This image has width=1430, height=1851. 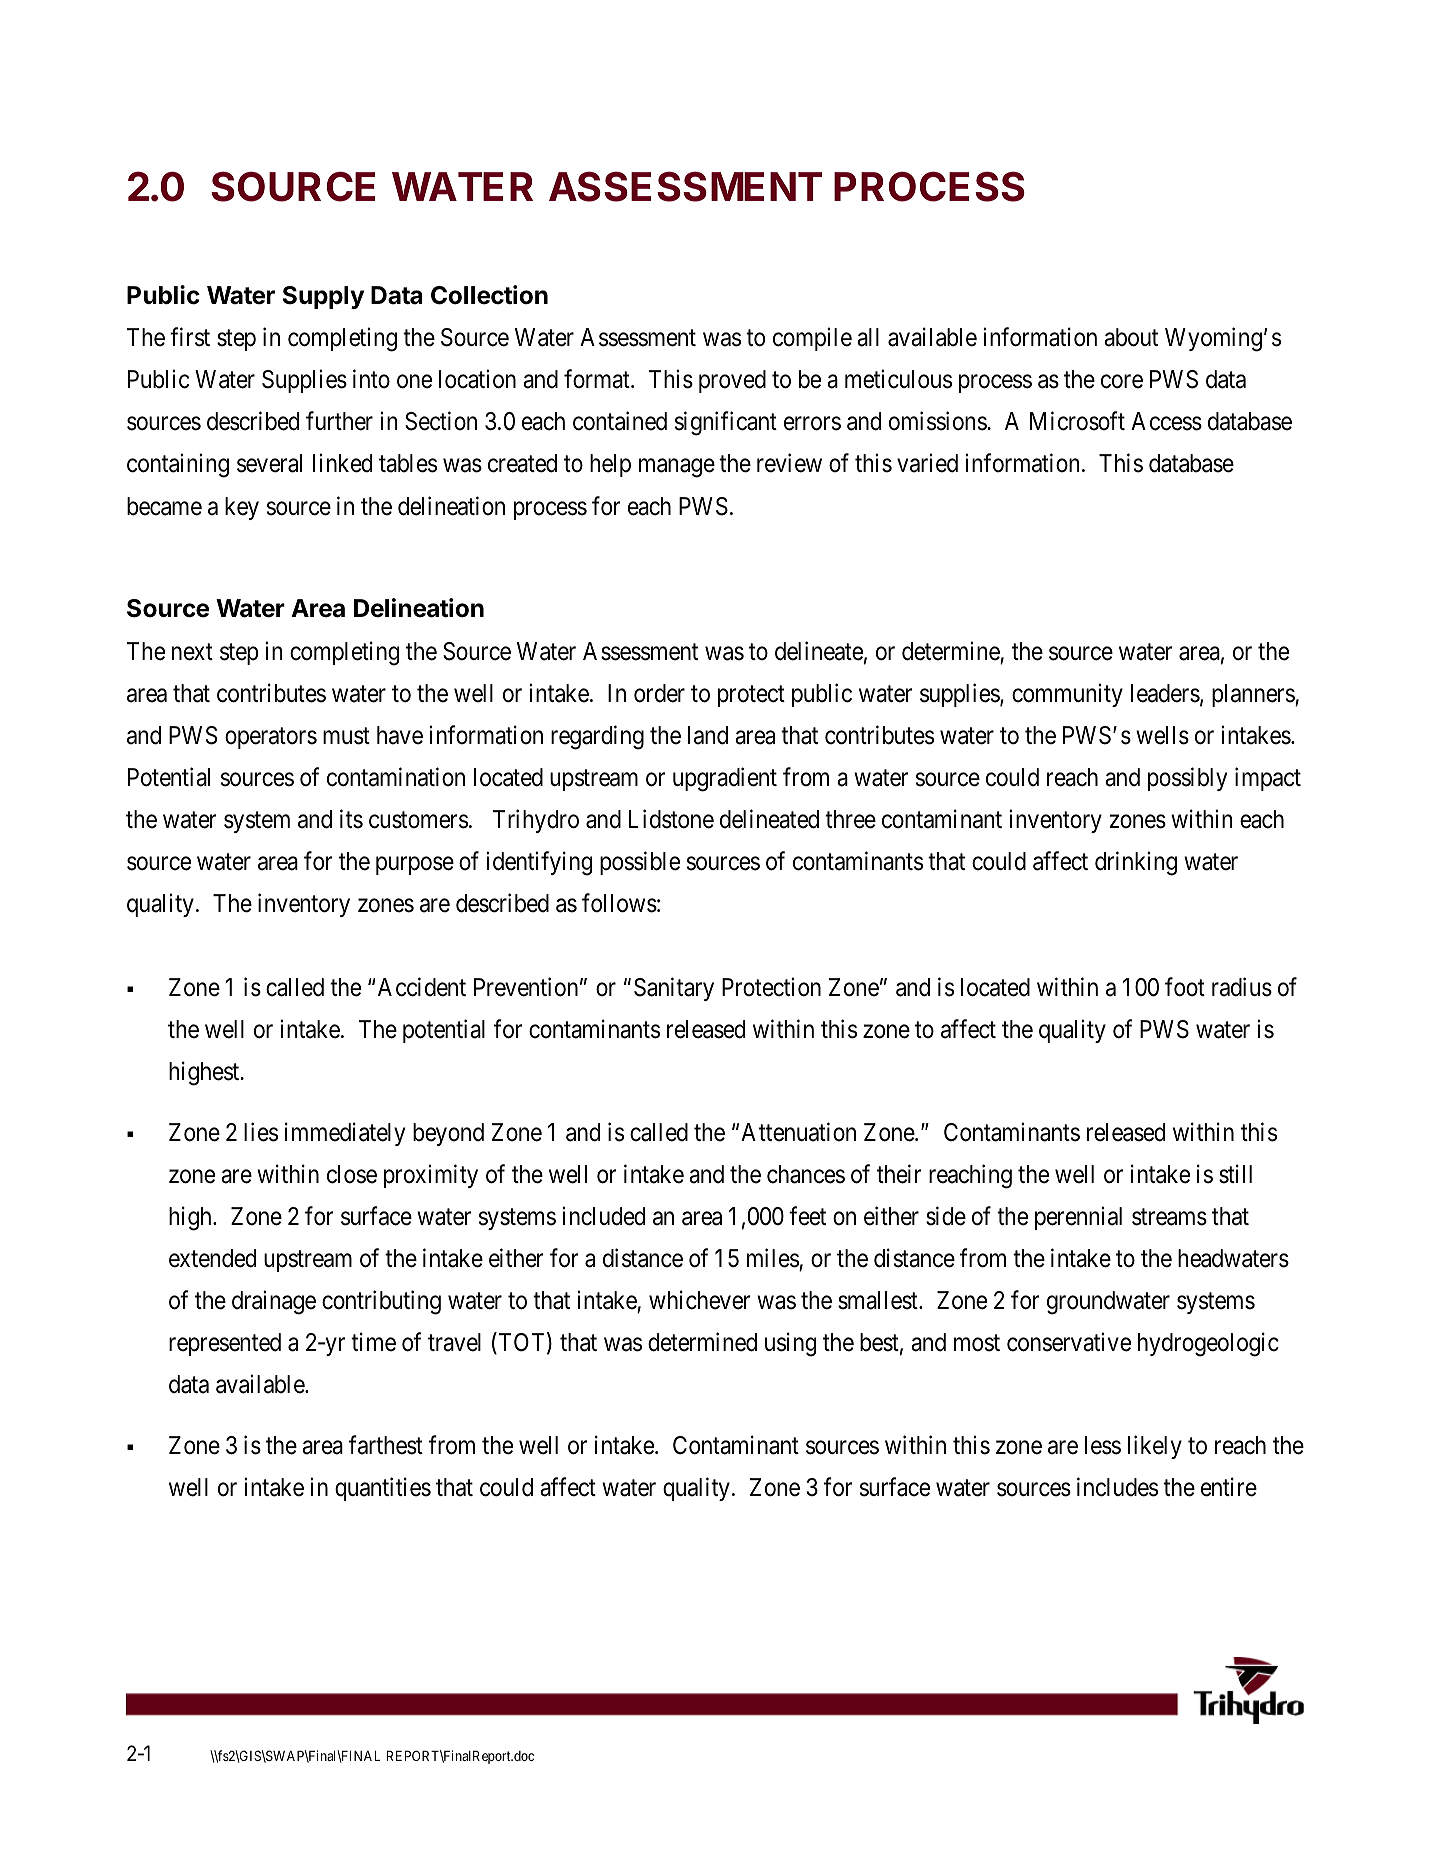 What do you see at coordinates (732, 381) in the image?
I see `proved` at bounding box center [732, 381].
